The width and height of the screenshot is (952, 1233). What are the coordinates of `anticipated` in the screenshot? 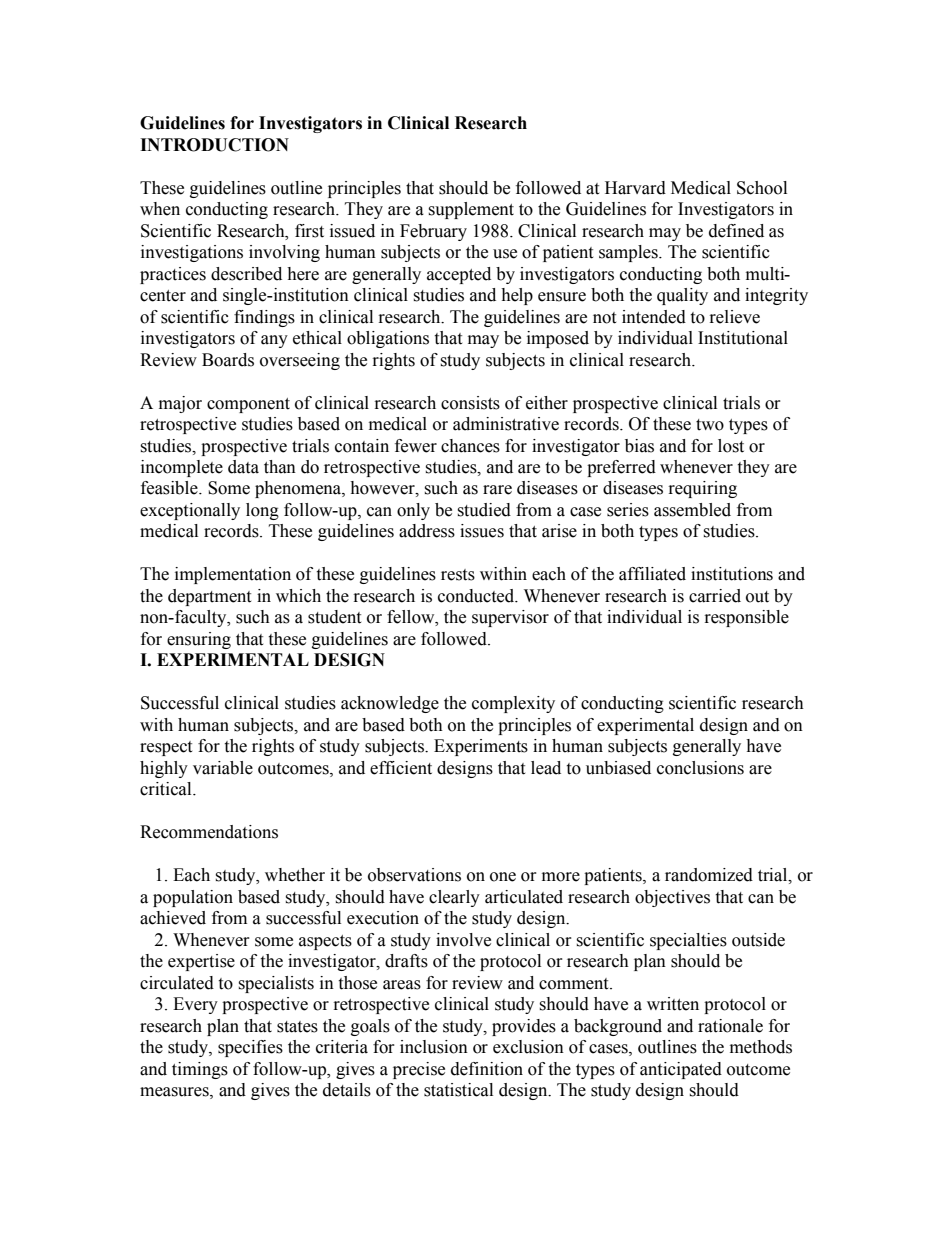 It's located at (681, 1070).
